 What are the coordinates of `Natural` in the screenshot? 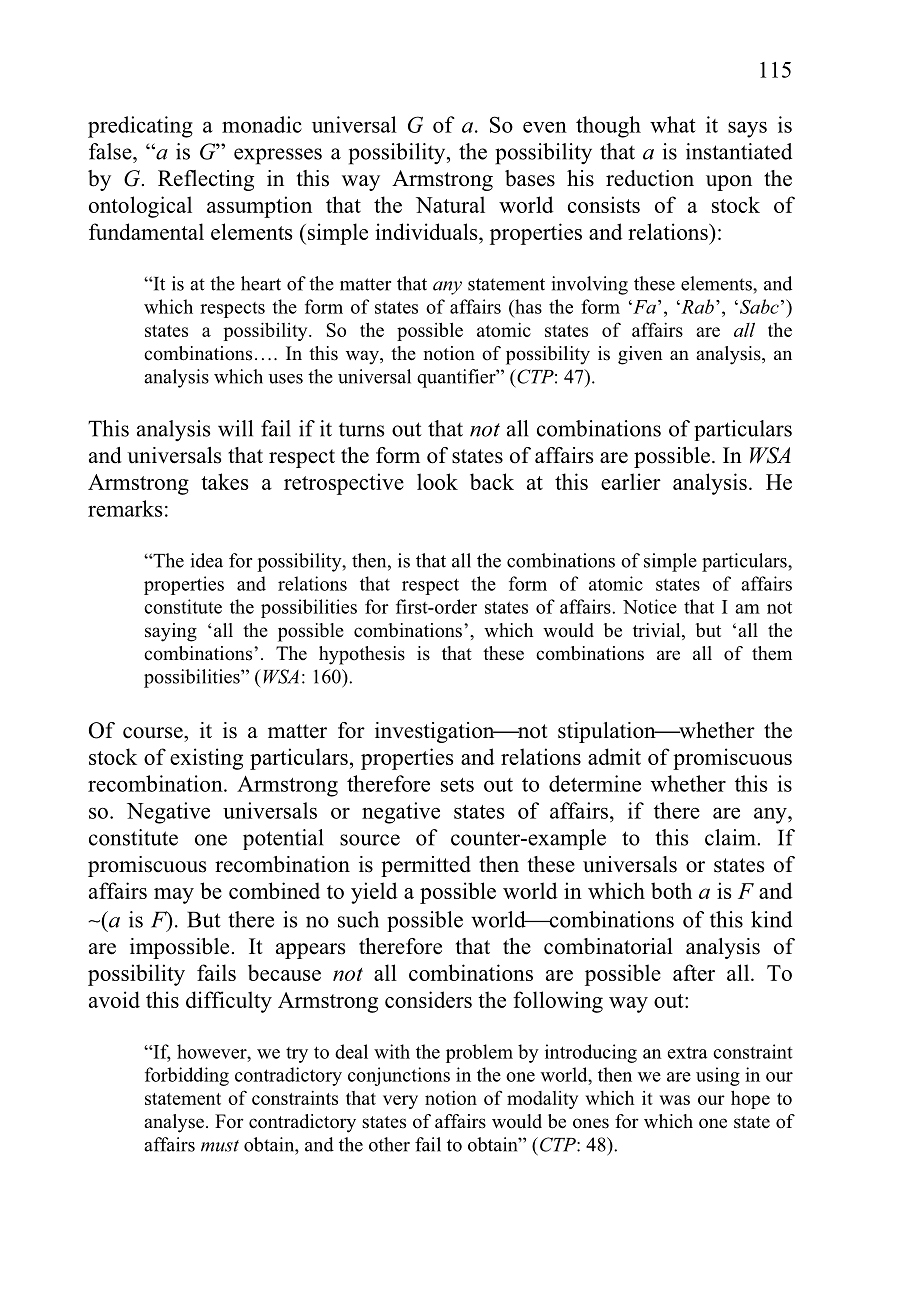 It's located at (450, 204).
